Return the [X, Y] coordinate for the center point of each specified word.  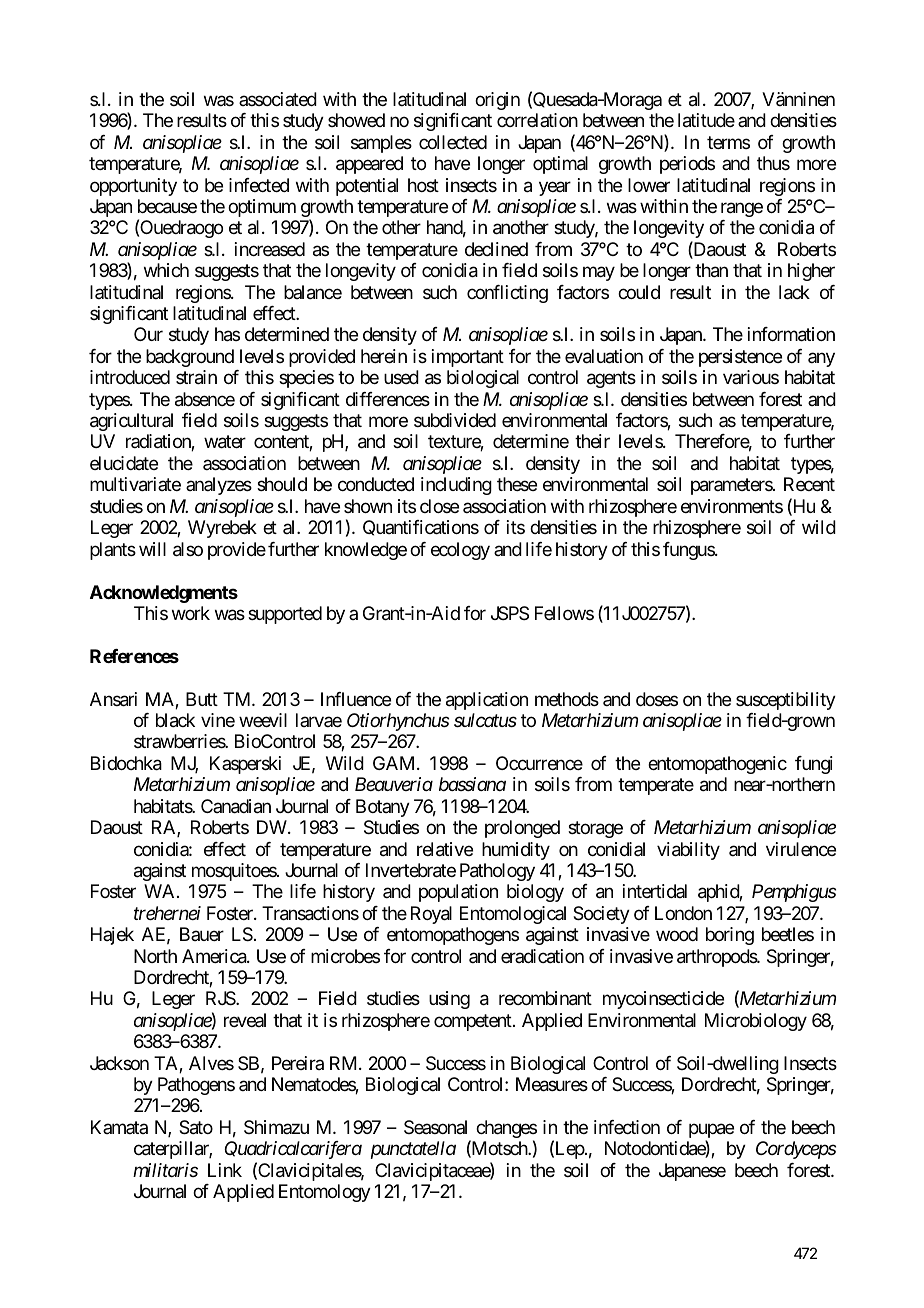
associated [278, 99]
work [191, 613]
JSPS [510, 613]
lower [649, 185]
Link [225, 1170]
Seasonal [435, 1127]
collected [453, 142]
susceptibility [786, 701]
